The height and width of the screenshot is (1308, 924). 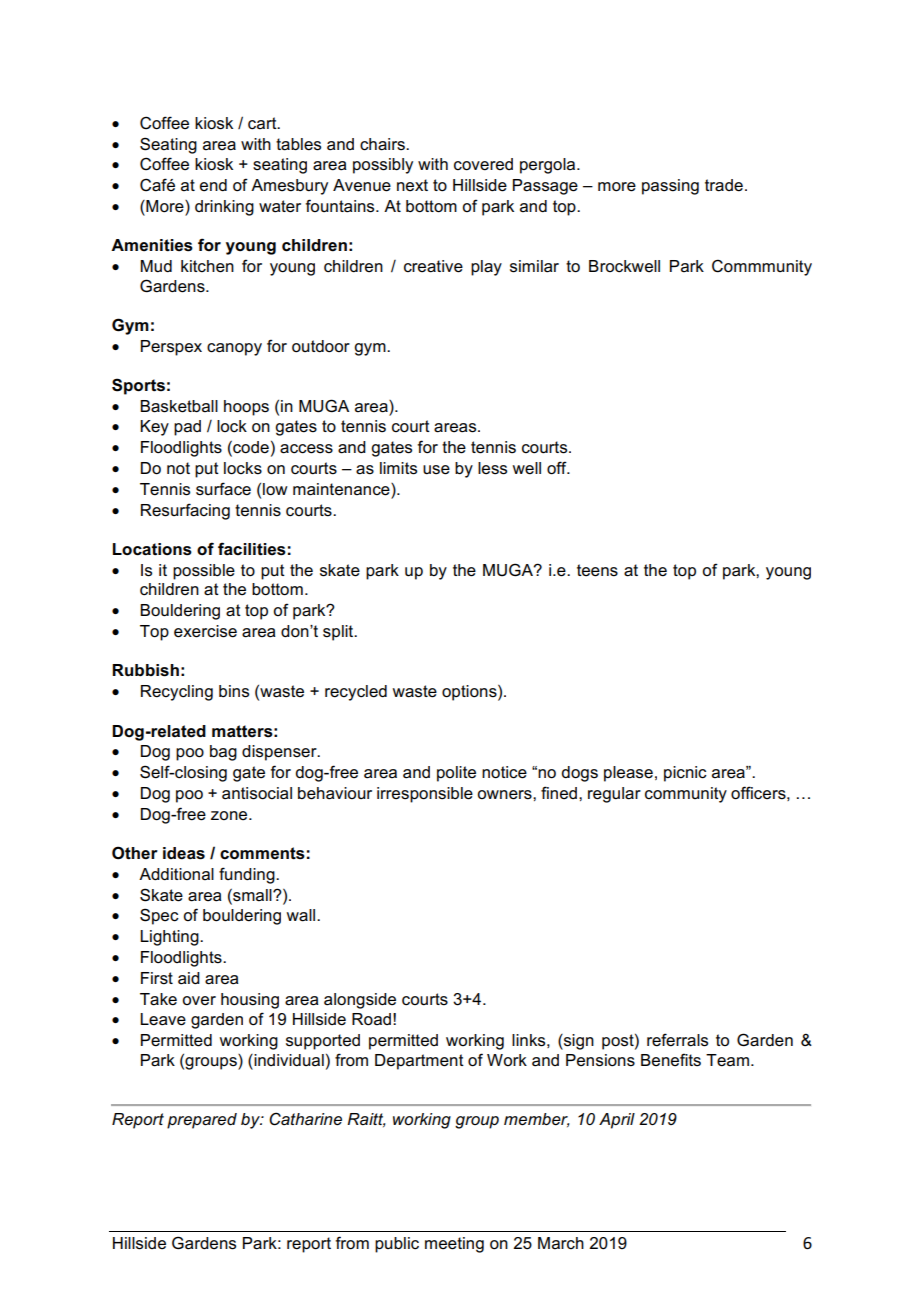 I want to click on please, so click(x=628, y=774).
